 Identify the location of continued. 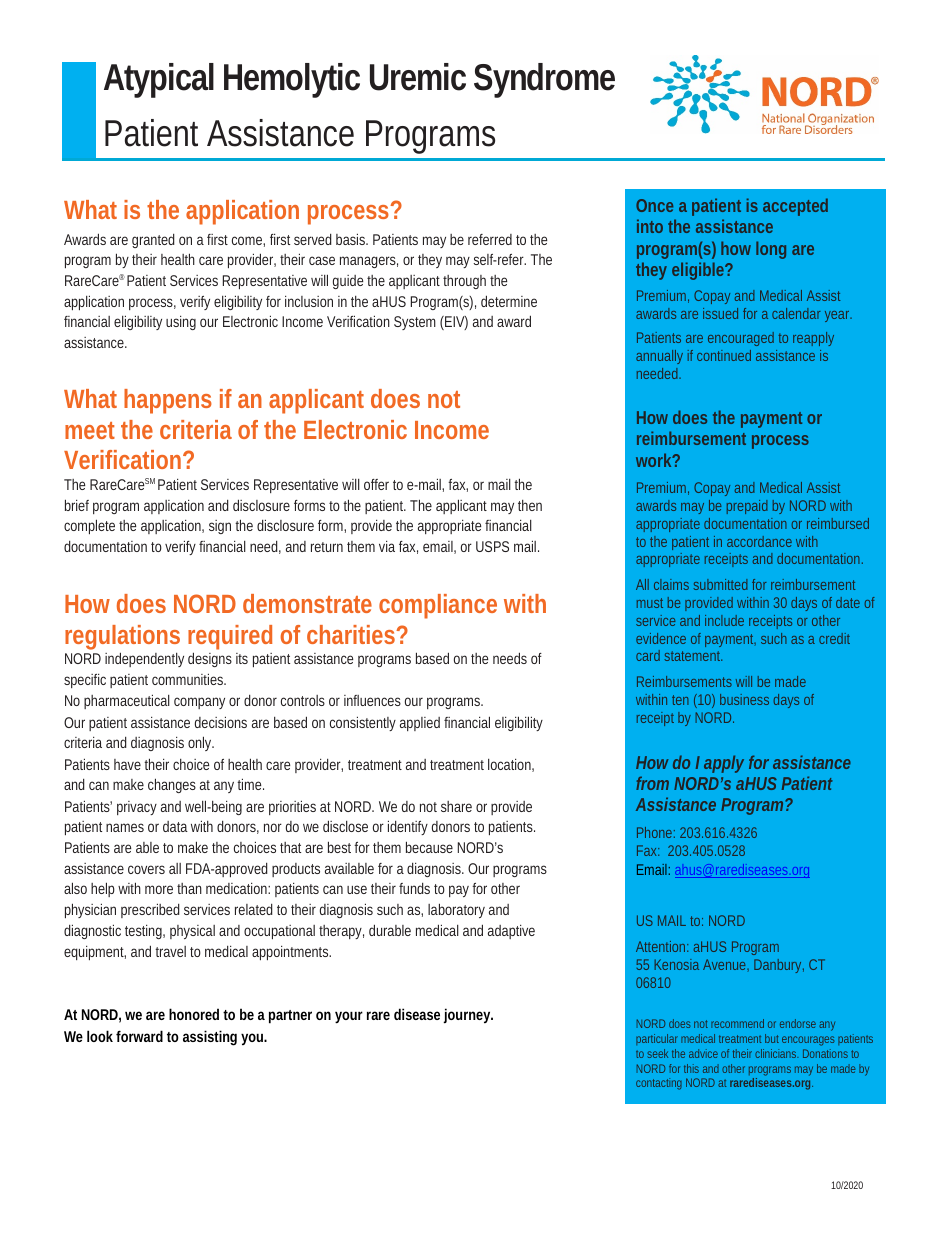
(724, 355).
